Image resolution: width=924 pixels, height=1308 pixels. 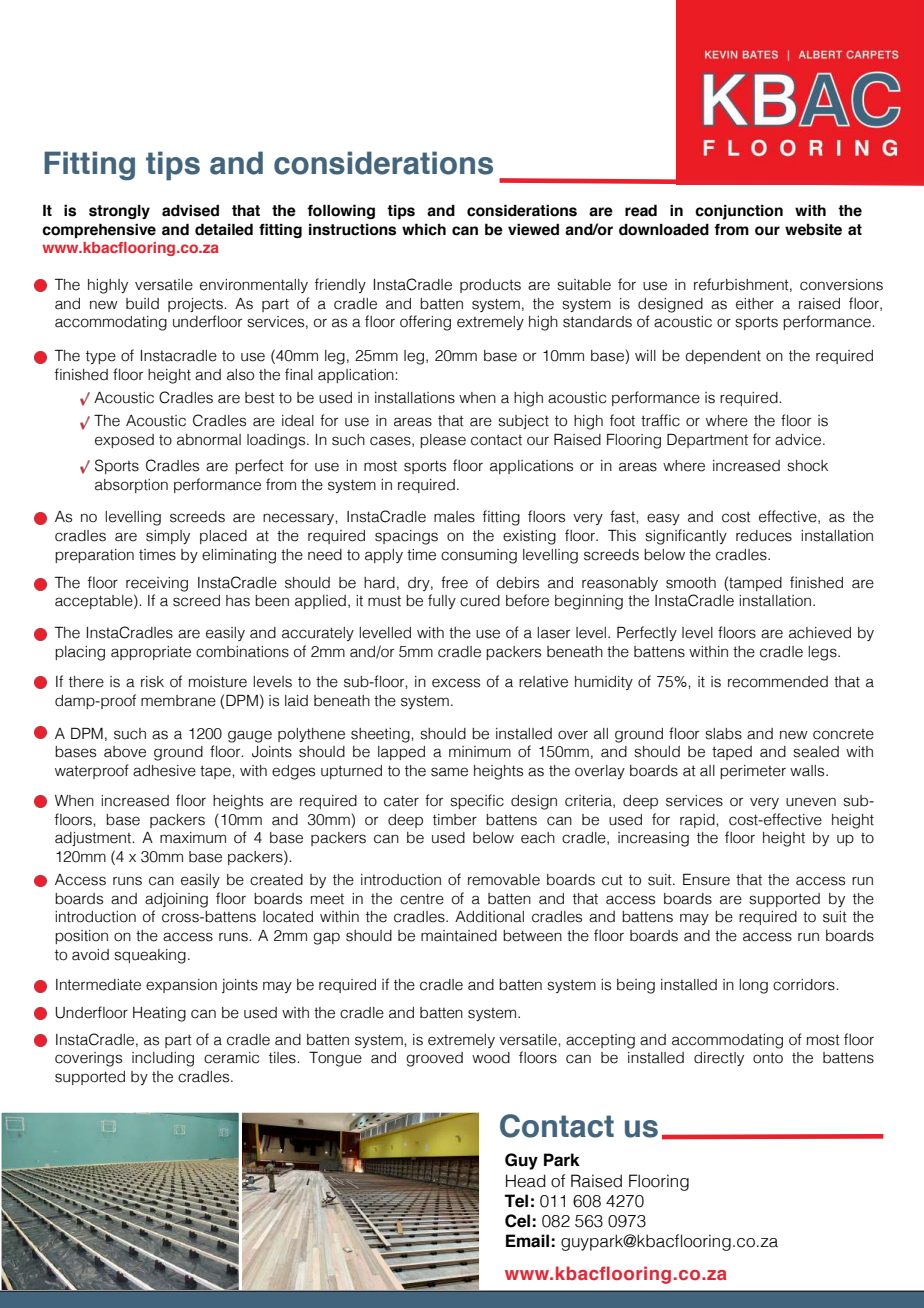 I want to click on advised, so click(x=190, y=210).
